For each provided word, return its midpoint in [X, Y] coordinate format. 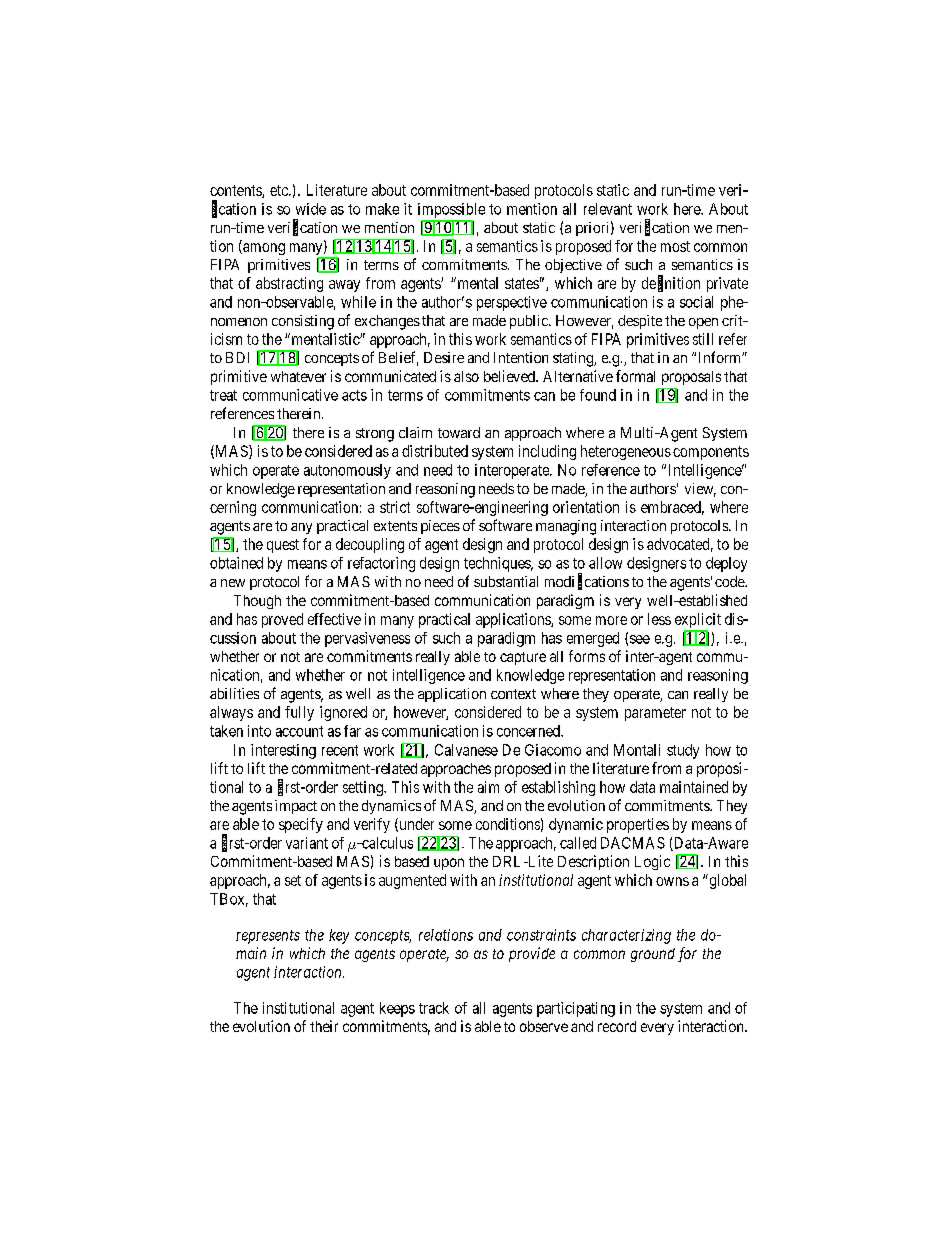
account [299, 731]
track [434, 1008]
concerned [529, 731]
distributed [435, 451]
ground [653, 955]
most [675, 246]
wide [311, 209]
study [683, 751]
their [324, 1026]
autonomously [347, 471]
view [700, 490]
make [382, 209]
